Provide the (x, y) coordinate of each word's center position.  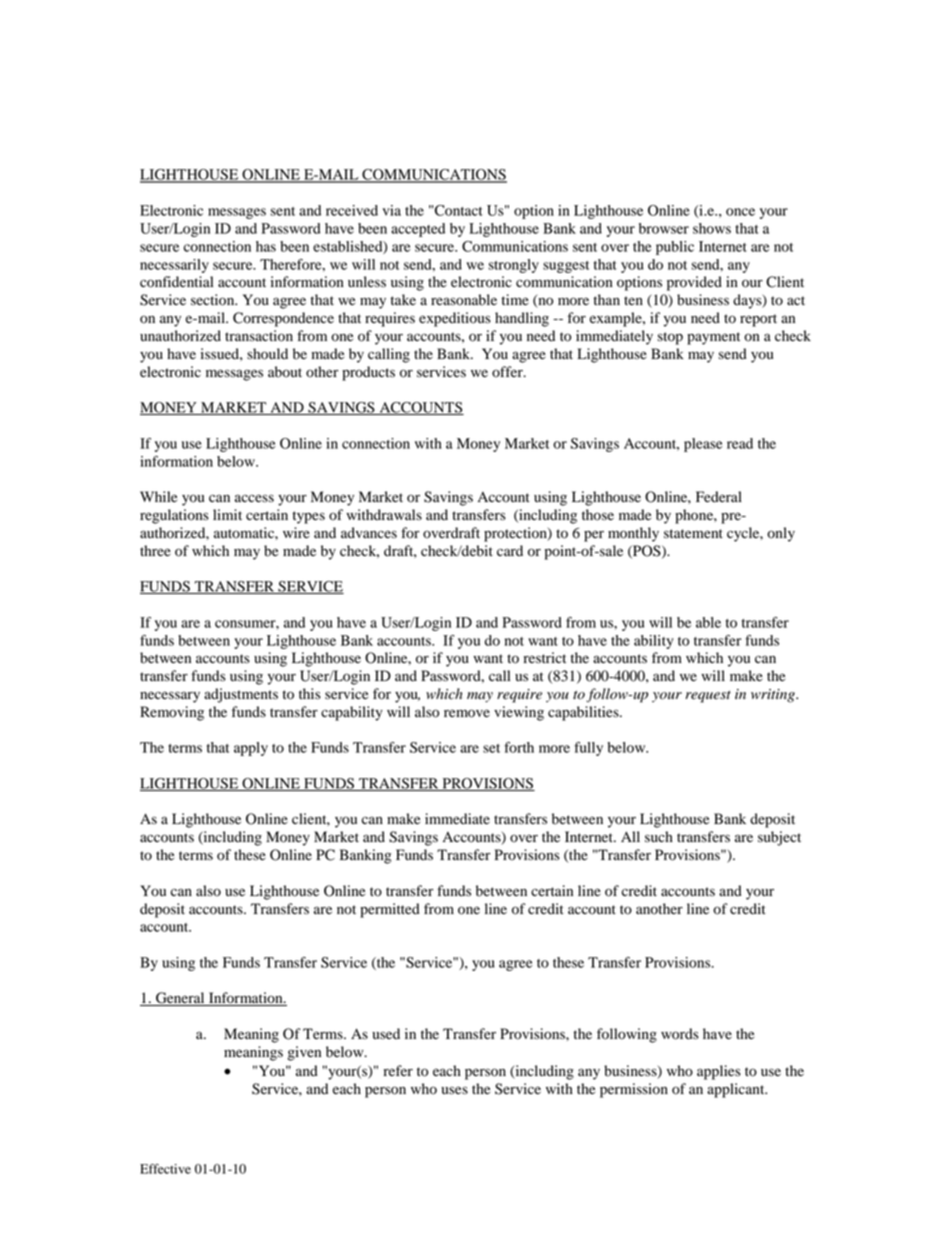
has (266, 246)
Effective (165, 1169)
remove (467, 713)
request (708, 697)
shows (712, 228)
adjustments (241, 695)
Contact (459, 210)
